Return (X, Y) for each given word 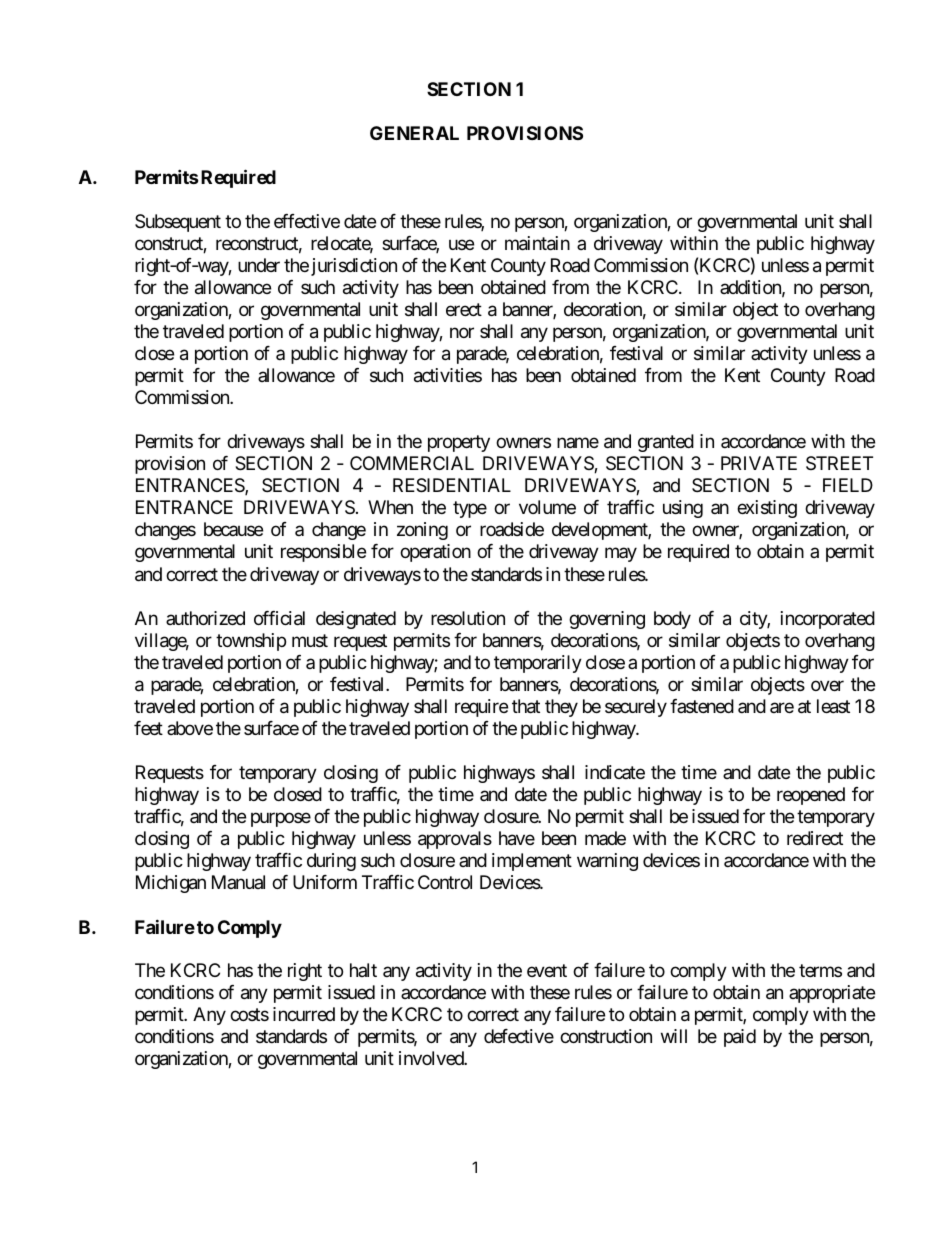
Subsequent (178, 223)
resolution (468, 618)
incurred (304, 1014)
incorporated (828, 620)
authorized (205, 618)
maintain (537, 243)
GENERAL (414, 133)
